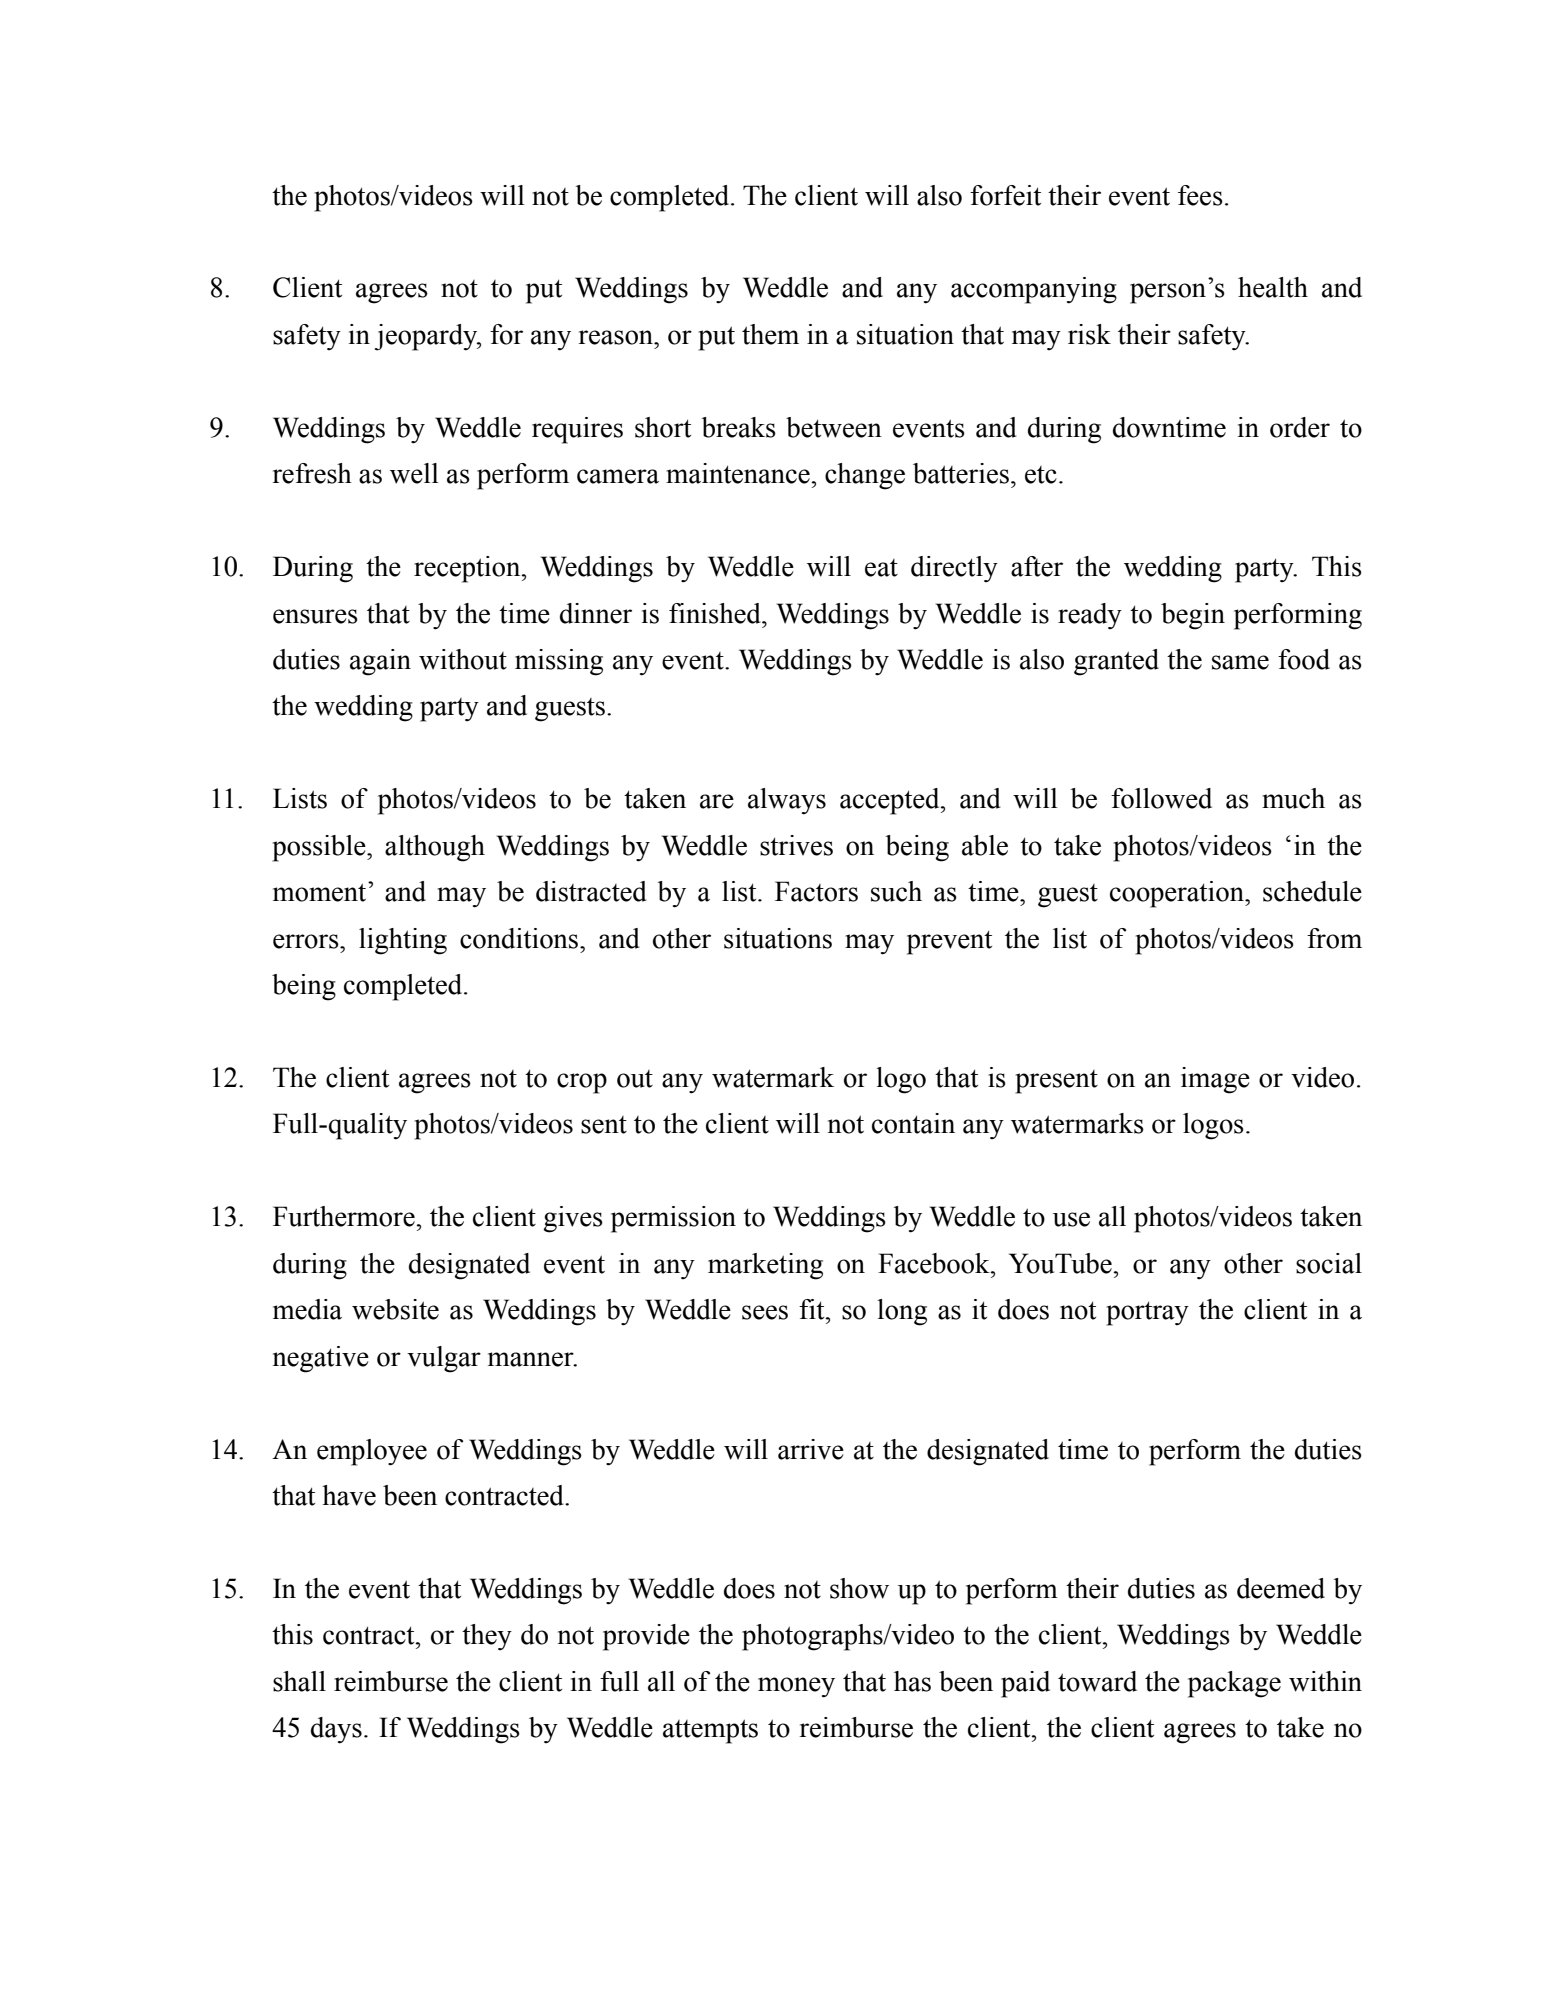 This image has width=1544, height=1999. Describe the element at coordinates (1215, 1080) in the image. I see `image` at that location.
